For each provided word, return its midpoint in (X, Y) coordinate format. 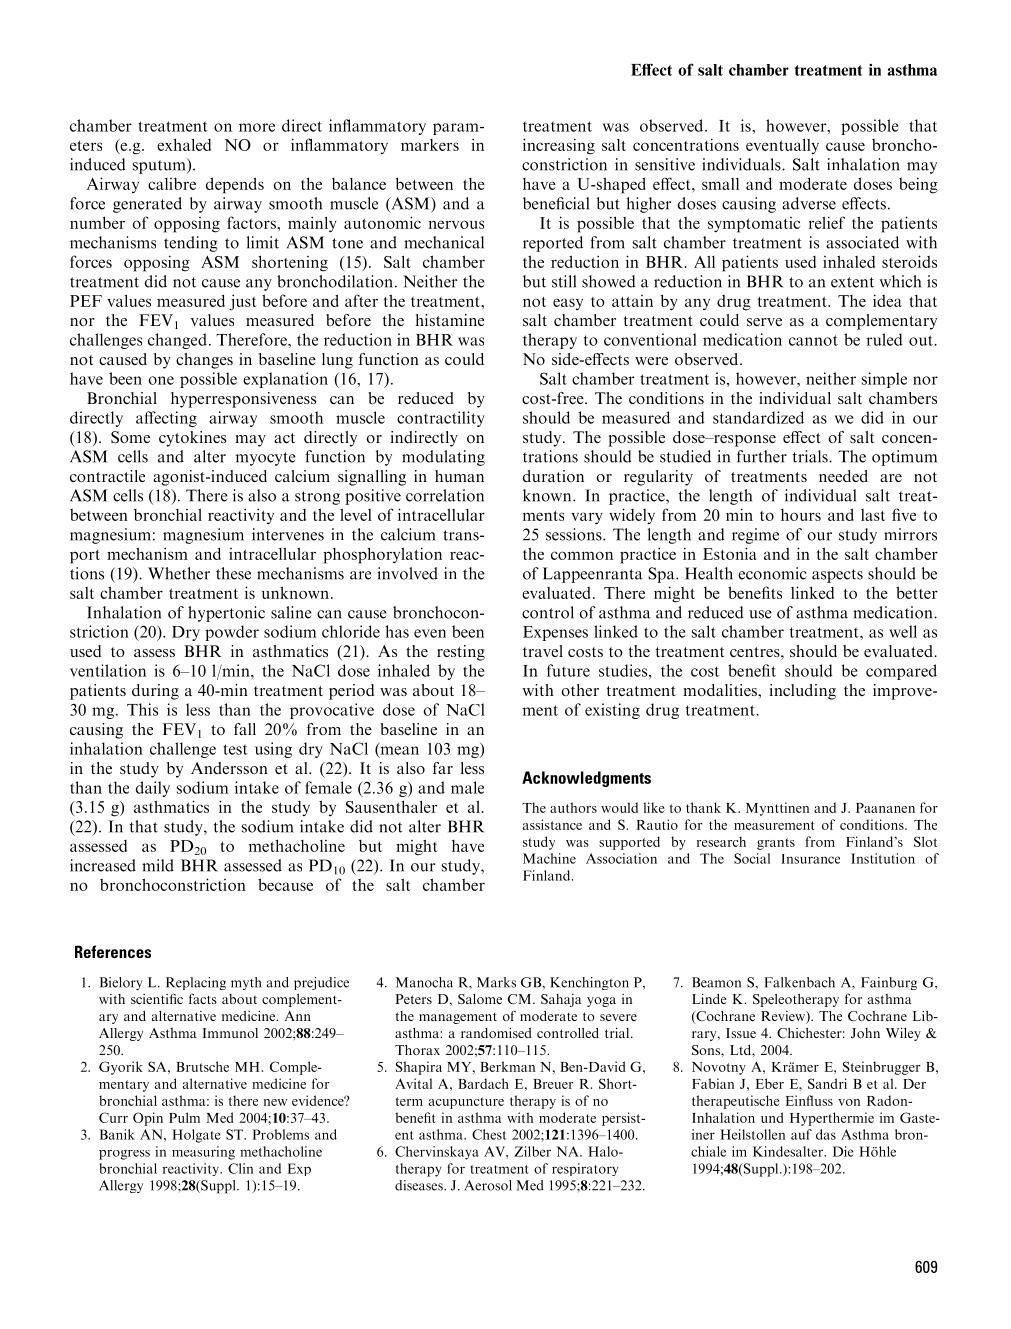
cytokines (192, 439)
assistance (552, 824)
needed (843, 476)
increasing (559, 146)
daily (153, 789)
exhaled (184, 144)
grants (776, 844)
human (459, 476)
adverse (809, 203)
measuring (203, 1153)
